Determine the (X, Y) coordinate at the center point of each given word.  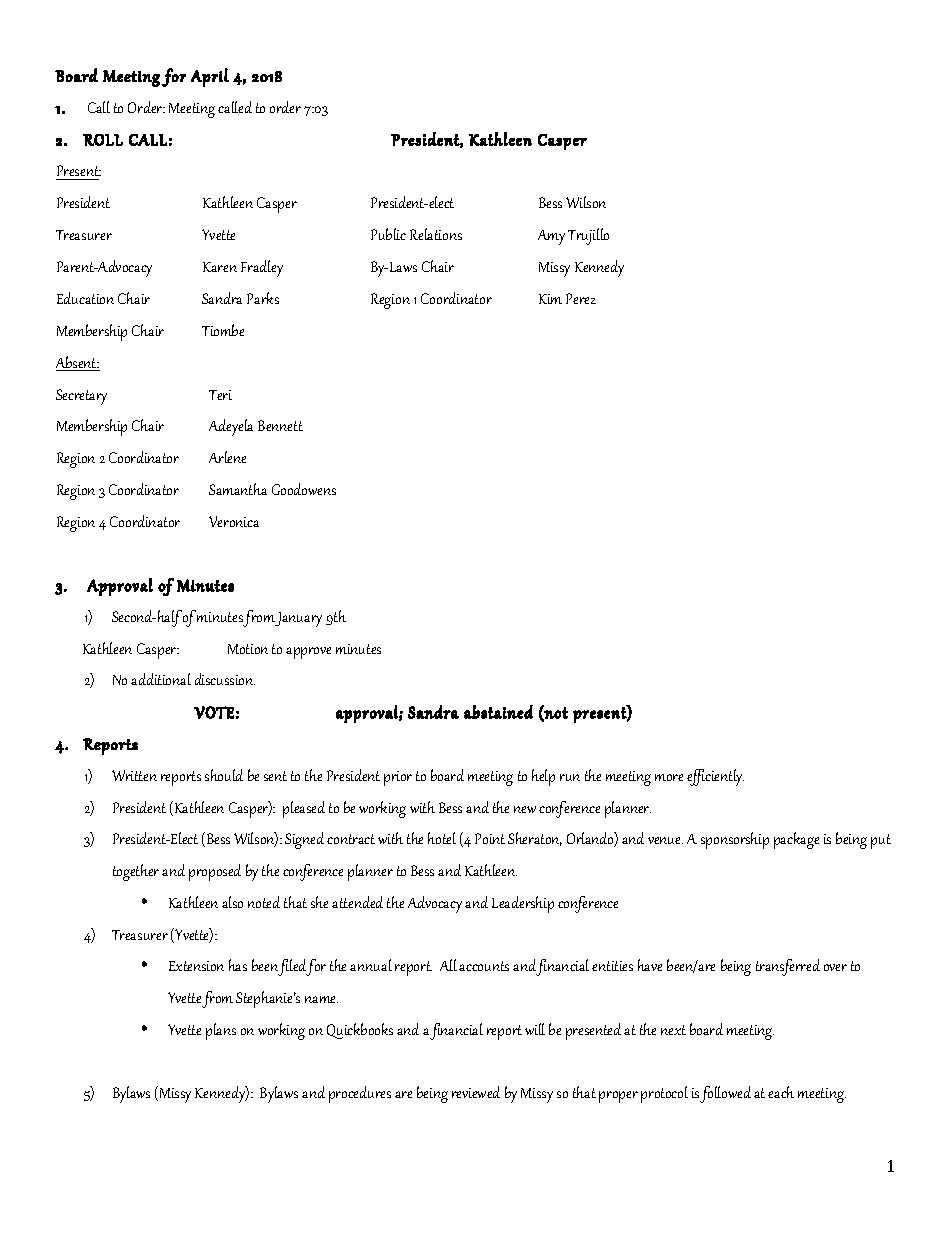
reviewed (476, 1092)
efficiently (715, 777)
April (210, 77)
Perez (581, 298)
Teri (220, 395)
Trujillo (588, 236)
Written (134, 775)
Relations (436, 234)
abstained (498, 712)
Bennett (280, 425)
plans (221, 1031)
